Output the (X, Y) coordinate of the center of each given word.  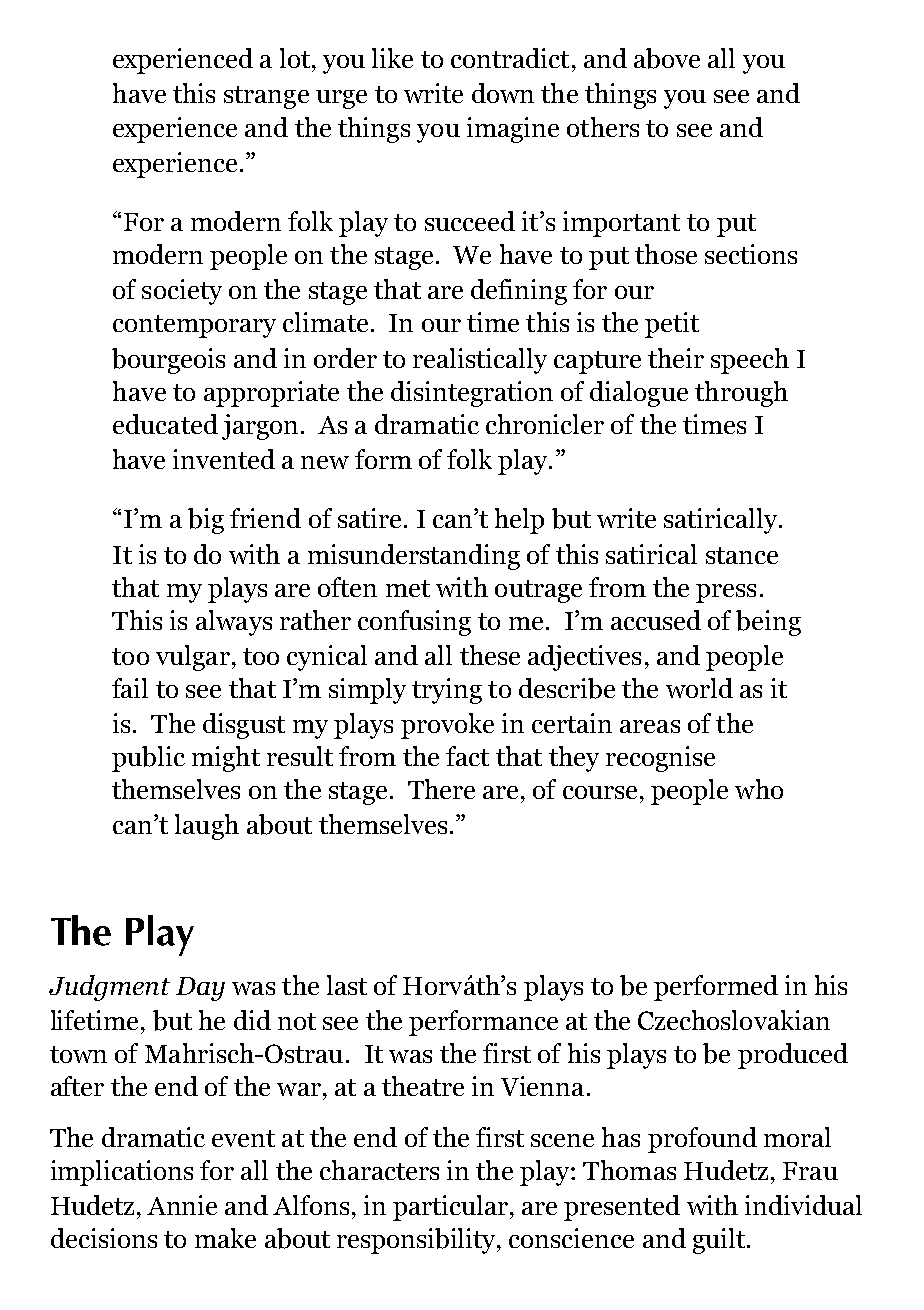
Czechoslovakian (734, 1020)
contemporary (194, 326)
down (503, 93)
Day (200, 989)
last (347, 985)
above (667, 58)
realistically (480, 361)
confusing (414, 623)
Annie (182, 1205)
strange (266, 97)
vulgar (193, 658)
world (699, 688)
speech (750, 361)
